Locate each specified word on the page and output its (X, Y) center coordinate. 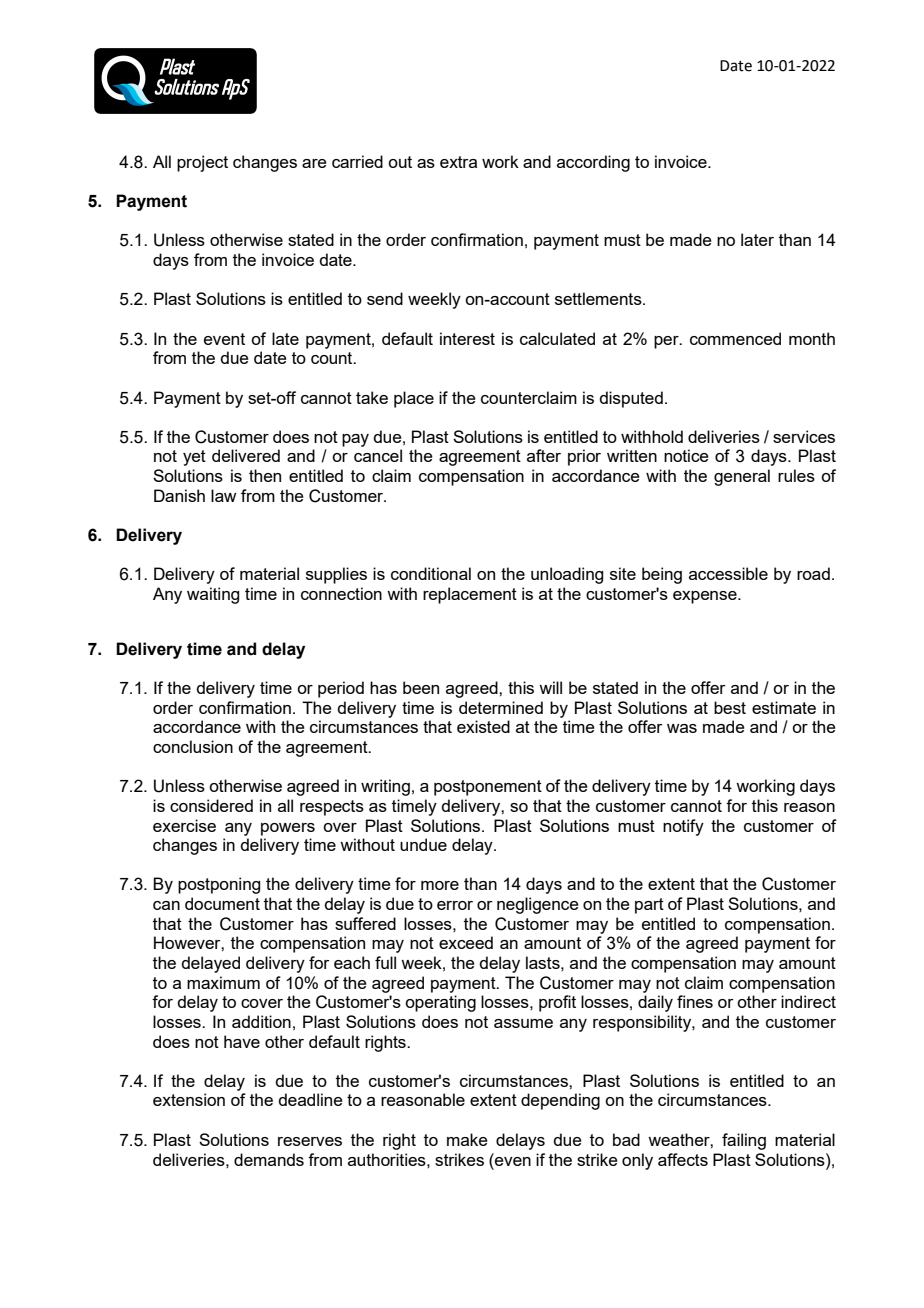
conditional (431, 573)
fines (695, 1001)
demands (269, 1159)
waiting (213, 595)
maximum (223, 982)
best (730, 707)
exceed (466, 942)
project (202, 163)
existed (483, 726)
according (593, 163)
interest (467, 338)
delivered (246, 455)
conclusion (193, 746)
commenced (735, 338)
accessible (728, 573)
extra (458, 162)
